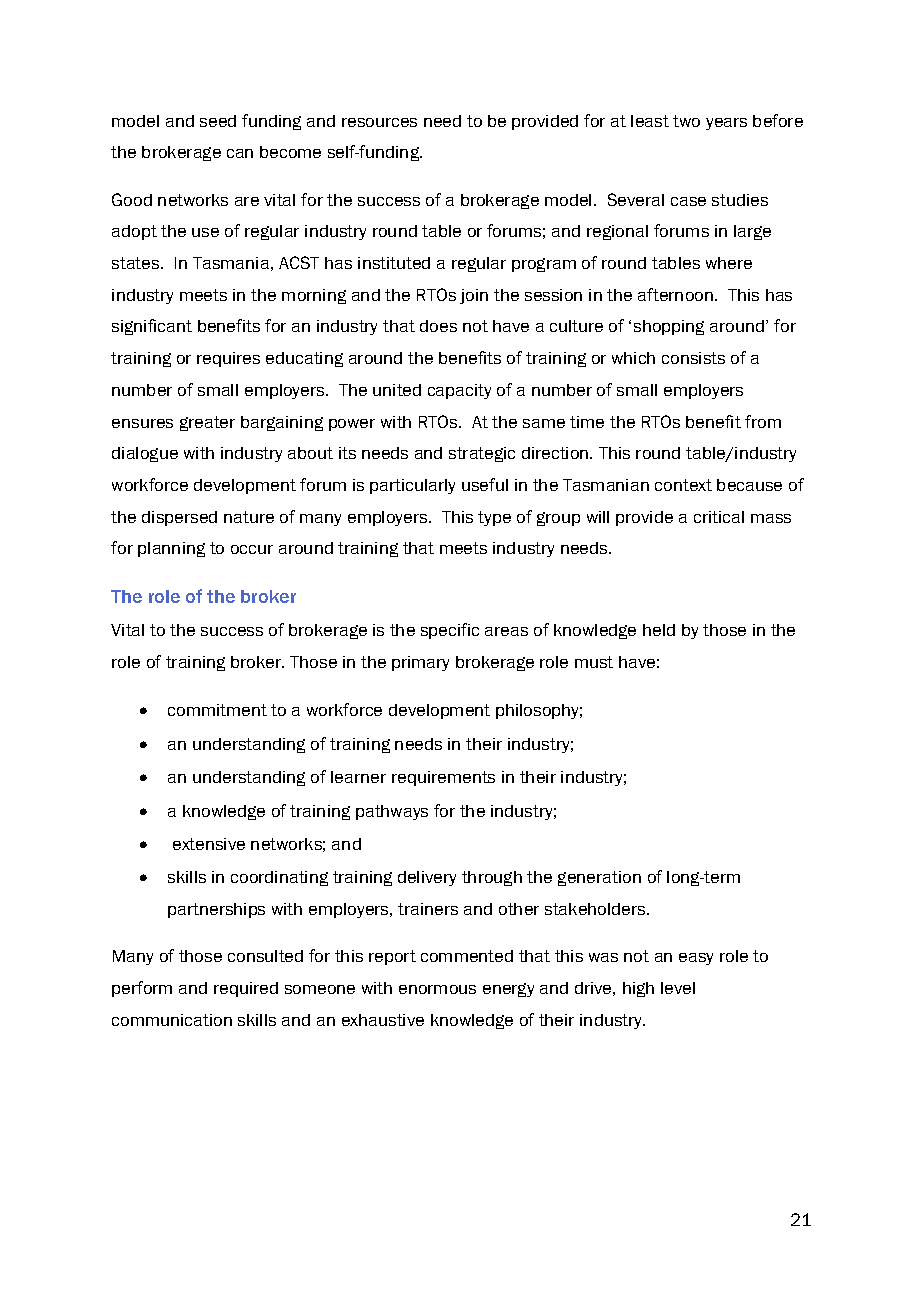  Describe the element at coordinates (228, 359) in the document. I see `requires` at that location.
